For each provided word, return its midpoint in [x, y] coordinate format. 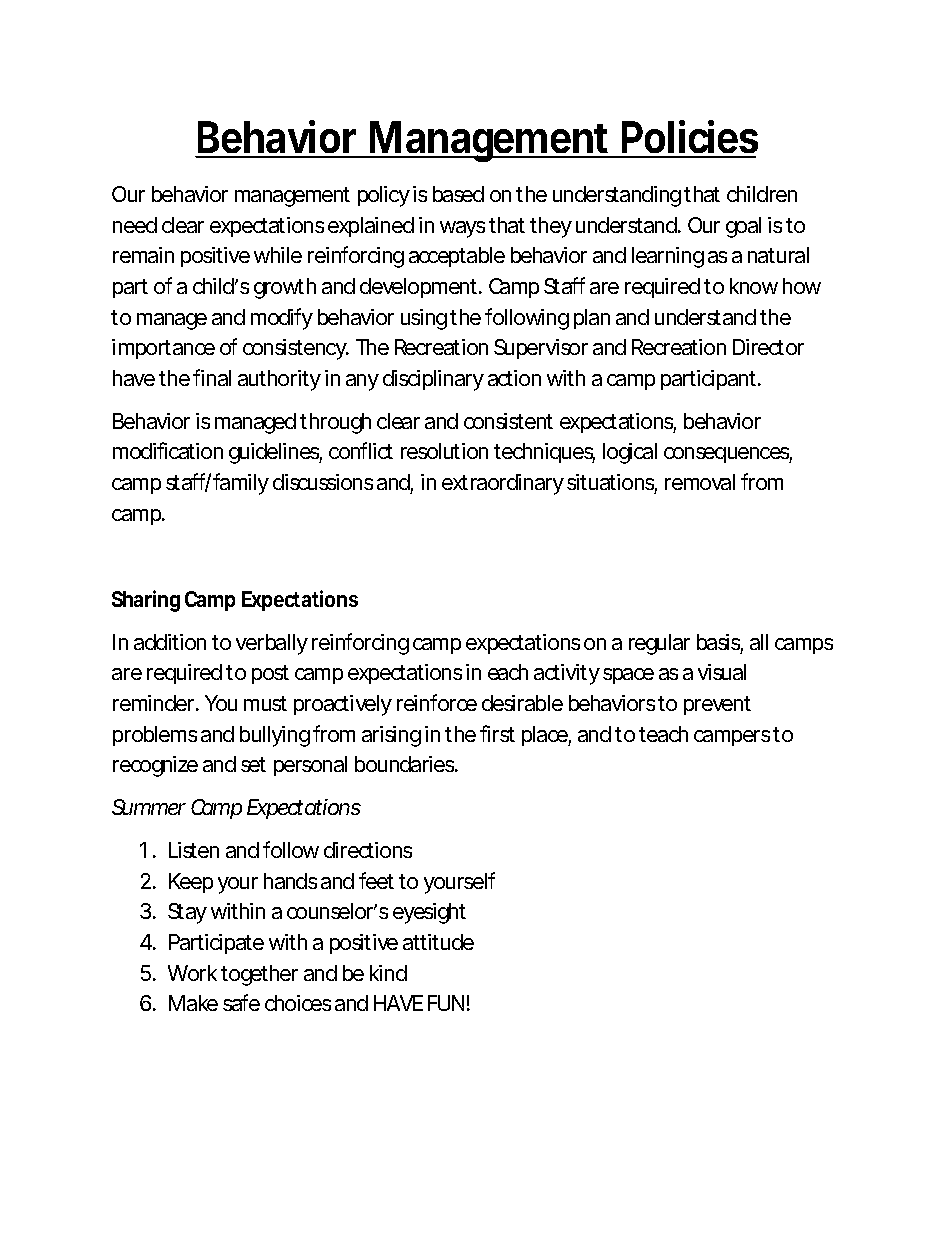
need [135, 225]
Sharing [146, 601]
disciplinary [433, 380]
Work [192, 973]
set [253, 764]
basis [720, 643]
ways [462, 229]
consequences [728, 455]
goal [743, 227]
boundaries [406, 764]
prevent [717, 705]
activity [567, 674]
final [212, 377]
